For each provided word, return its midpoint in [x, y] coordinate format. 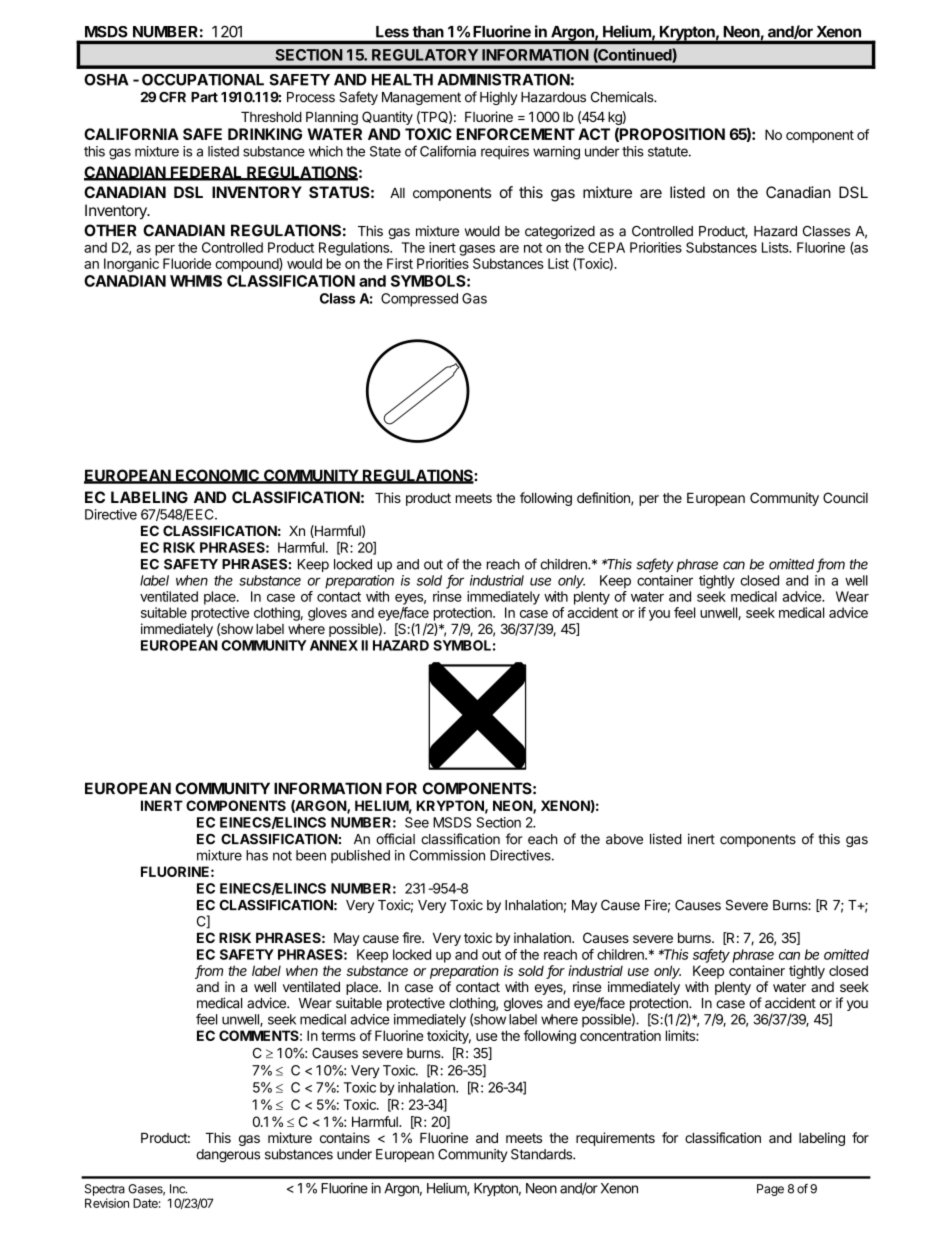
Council [845, 497]
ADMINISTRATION [503, 79]
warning [556, 153]
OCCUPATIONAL [203, 80]
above [624, 839]
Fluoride [187, 263]
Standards [542, 1154]
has [257, 855]
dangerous [228, 1156]
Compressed [419, 300]
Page [770, 1190]
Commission [447, 855]
